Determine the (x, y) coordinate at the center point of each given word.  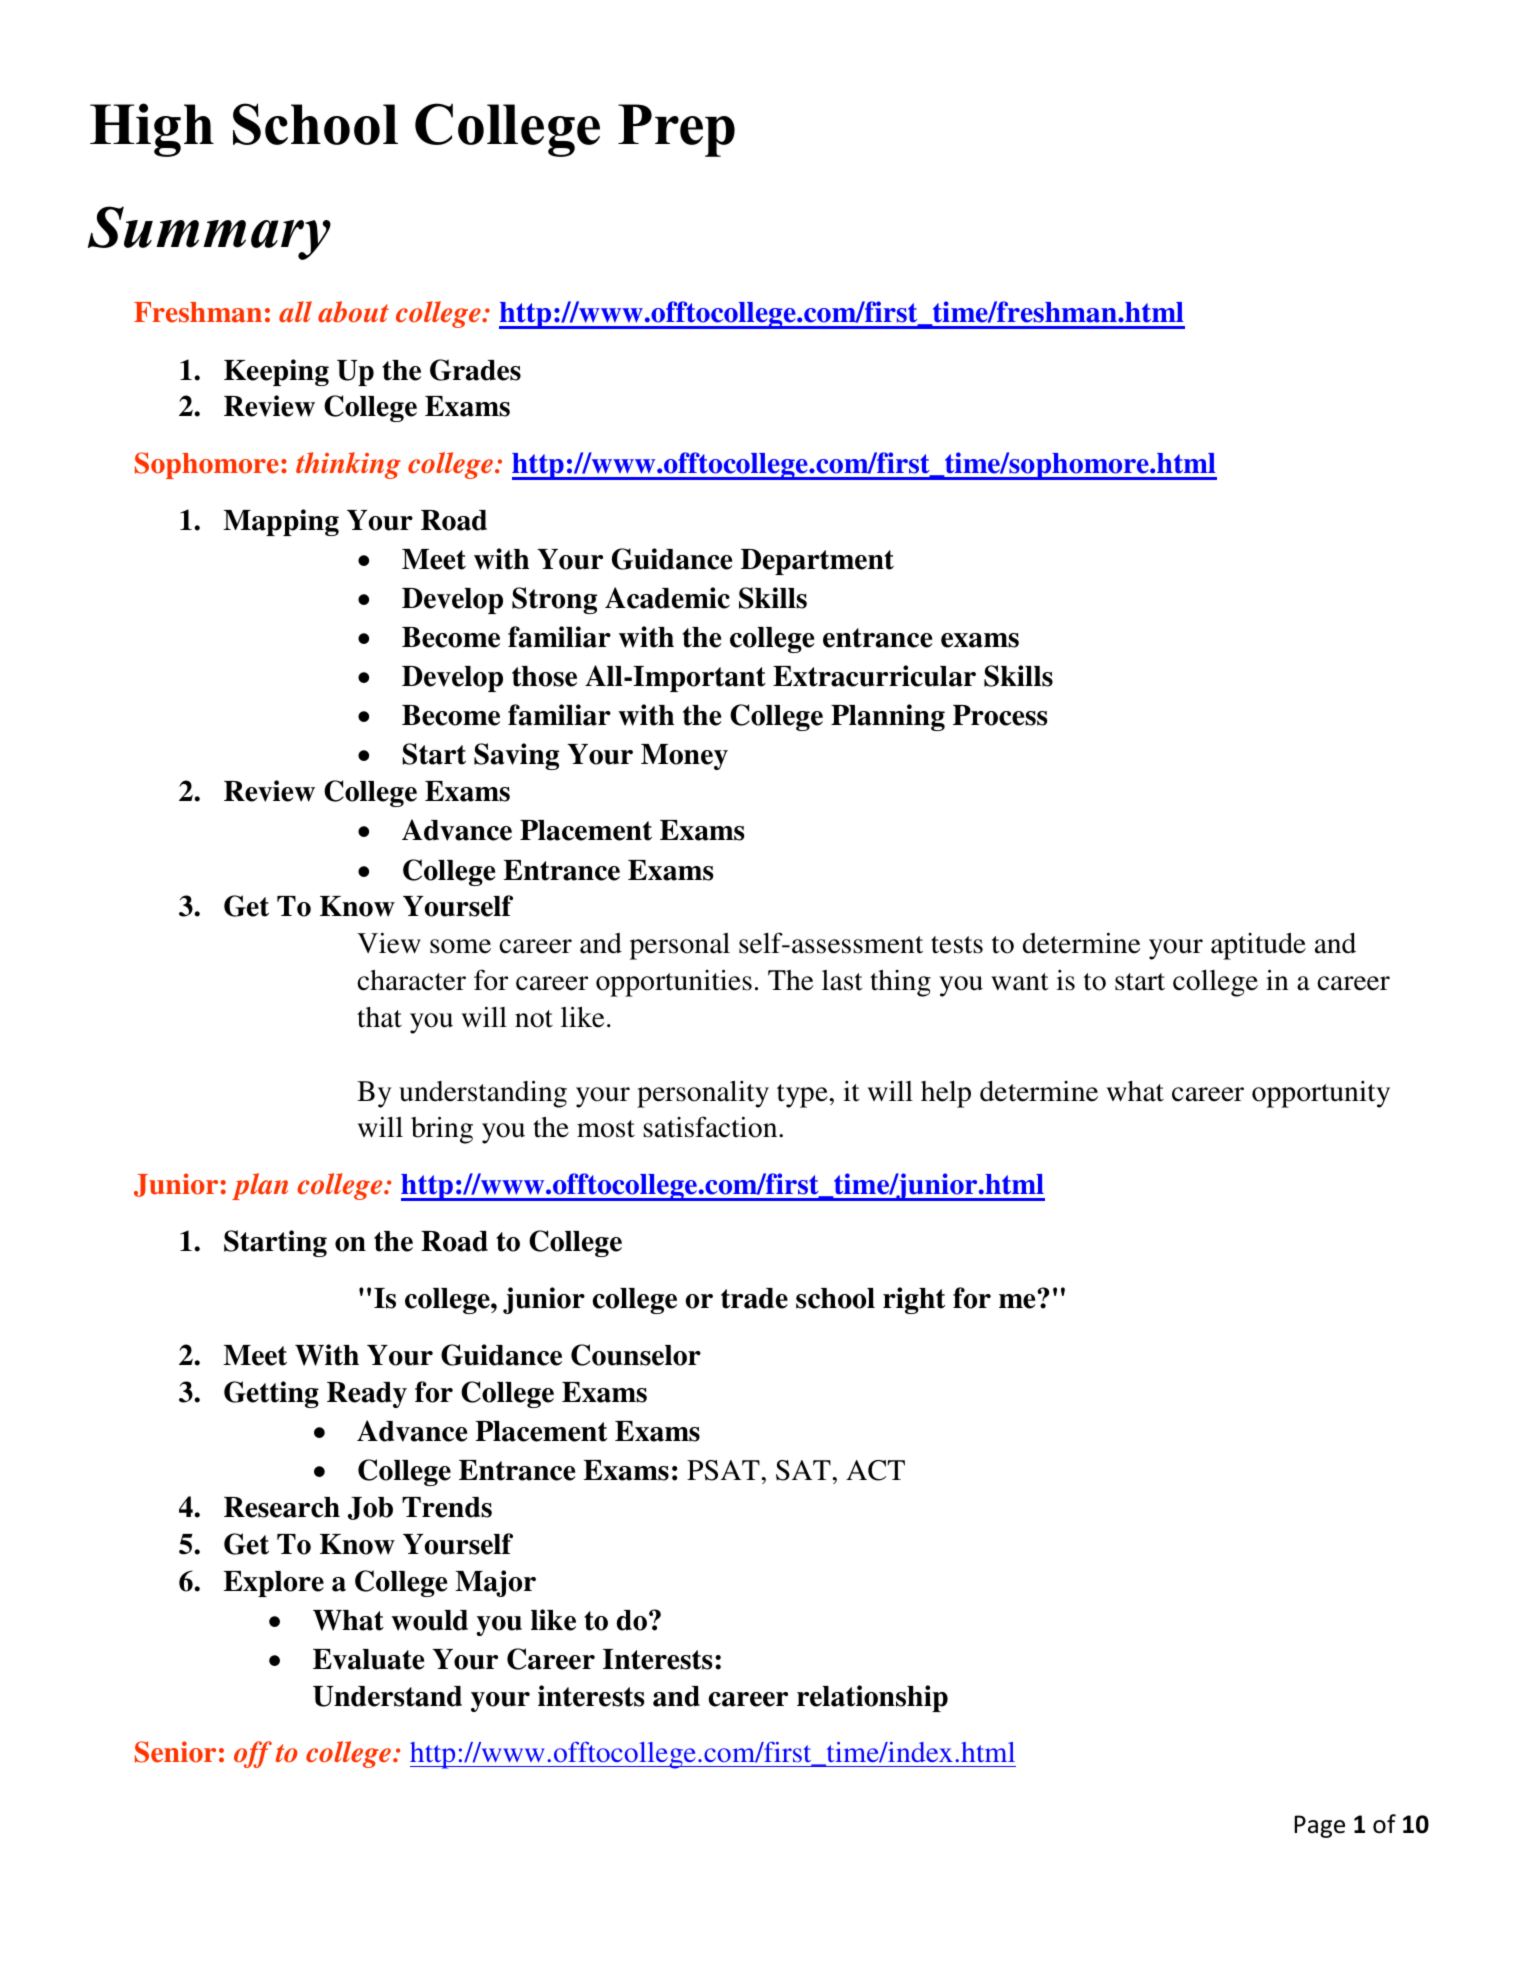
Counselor (636, 1355)
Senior (175, 1752)
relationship (872, 1698)
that (379, 1017)
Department (817, 562)
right (914, 1300)
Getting (271, 1394)
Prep (676, 130)
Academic (667, 598)
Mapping (281, 522)
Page (1319, 1826)
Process (1000, 715)
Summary (209, 233)
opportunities (674, 983)
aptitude (1258, 946)
